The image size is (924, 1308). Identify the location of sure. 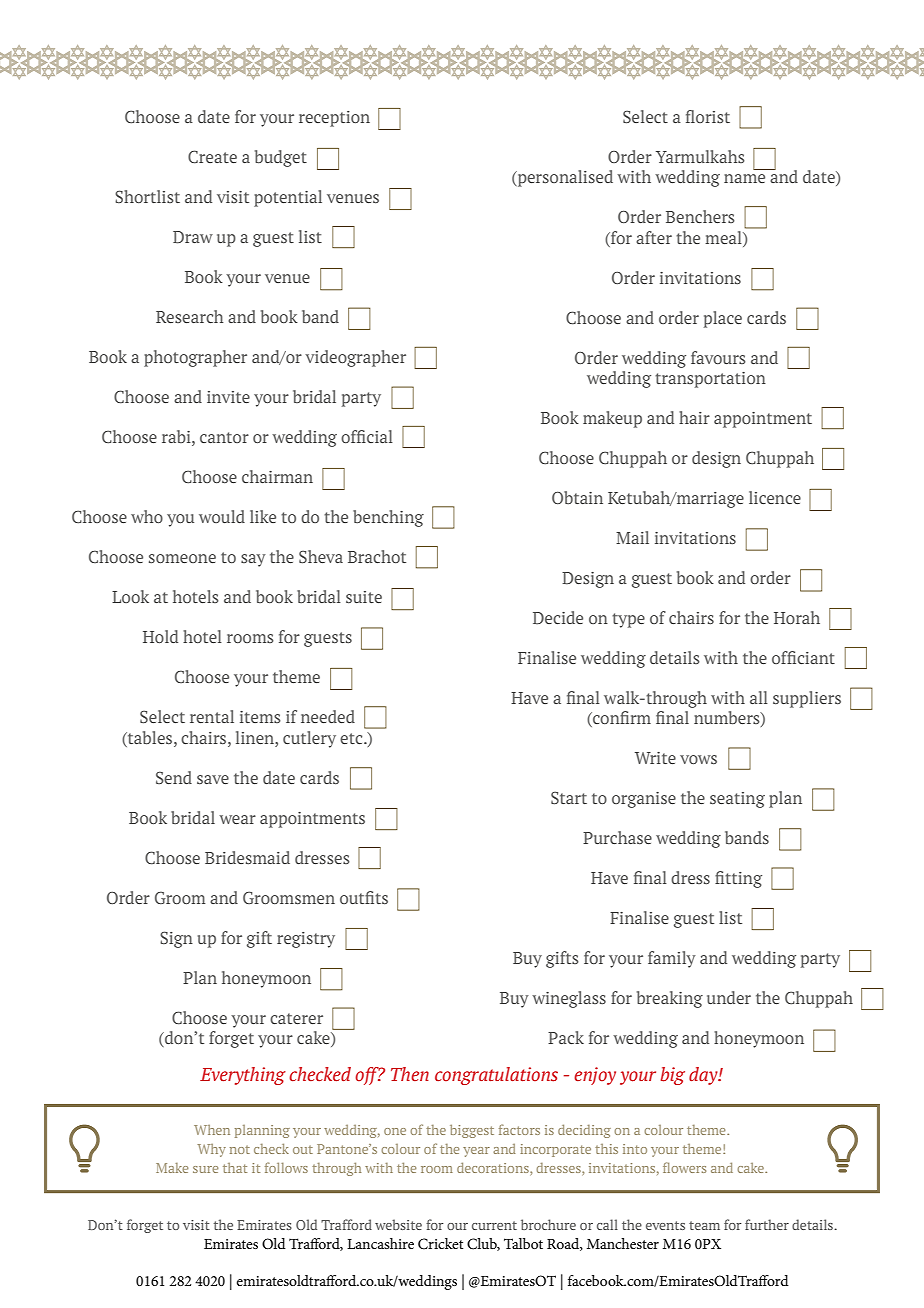
(205, 1169).
